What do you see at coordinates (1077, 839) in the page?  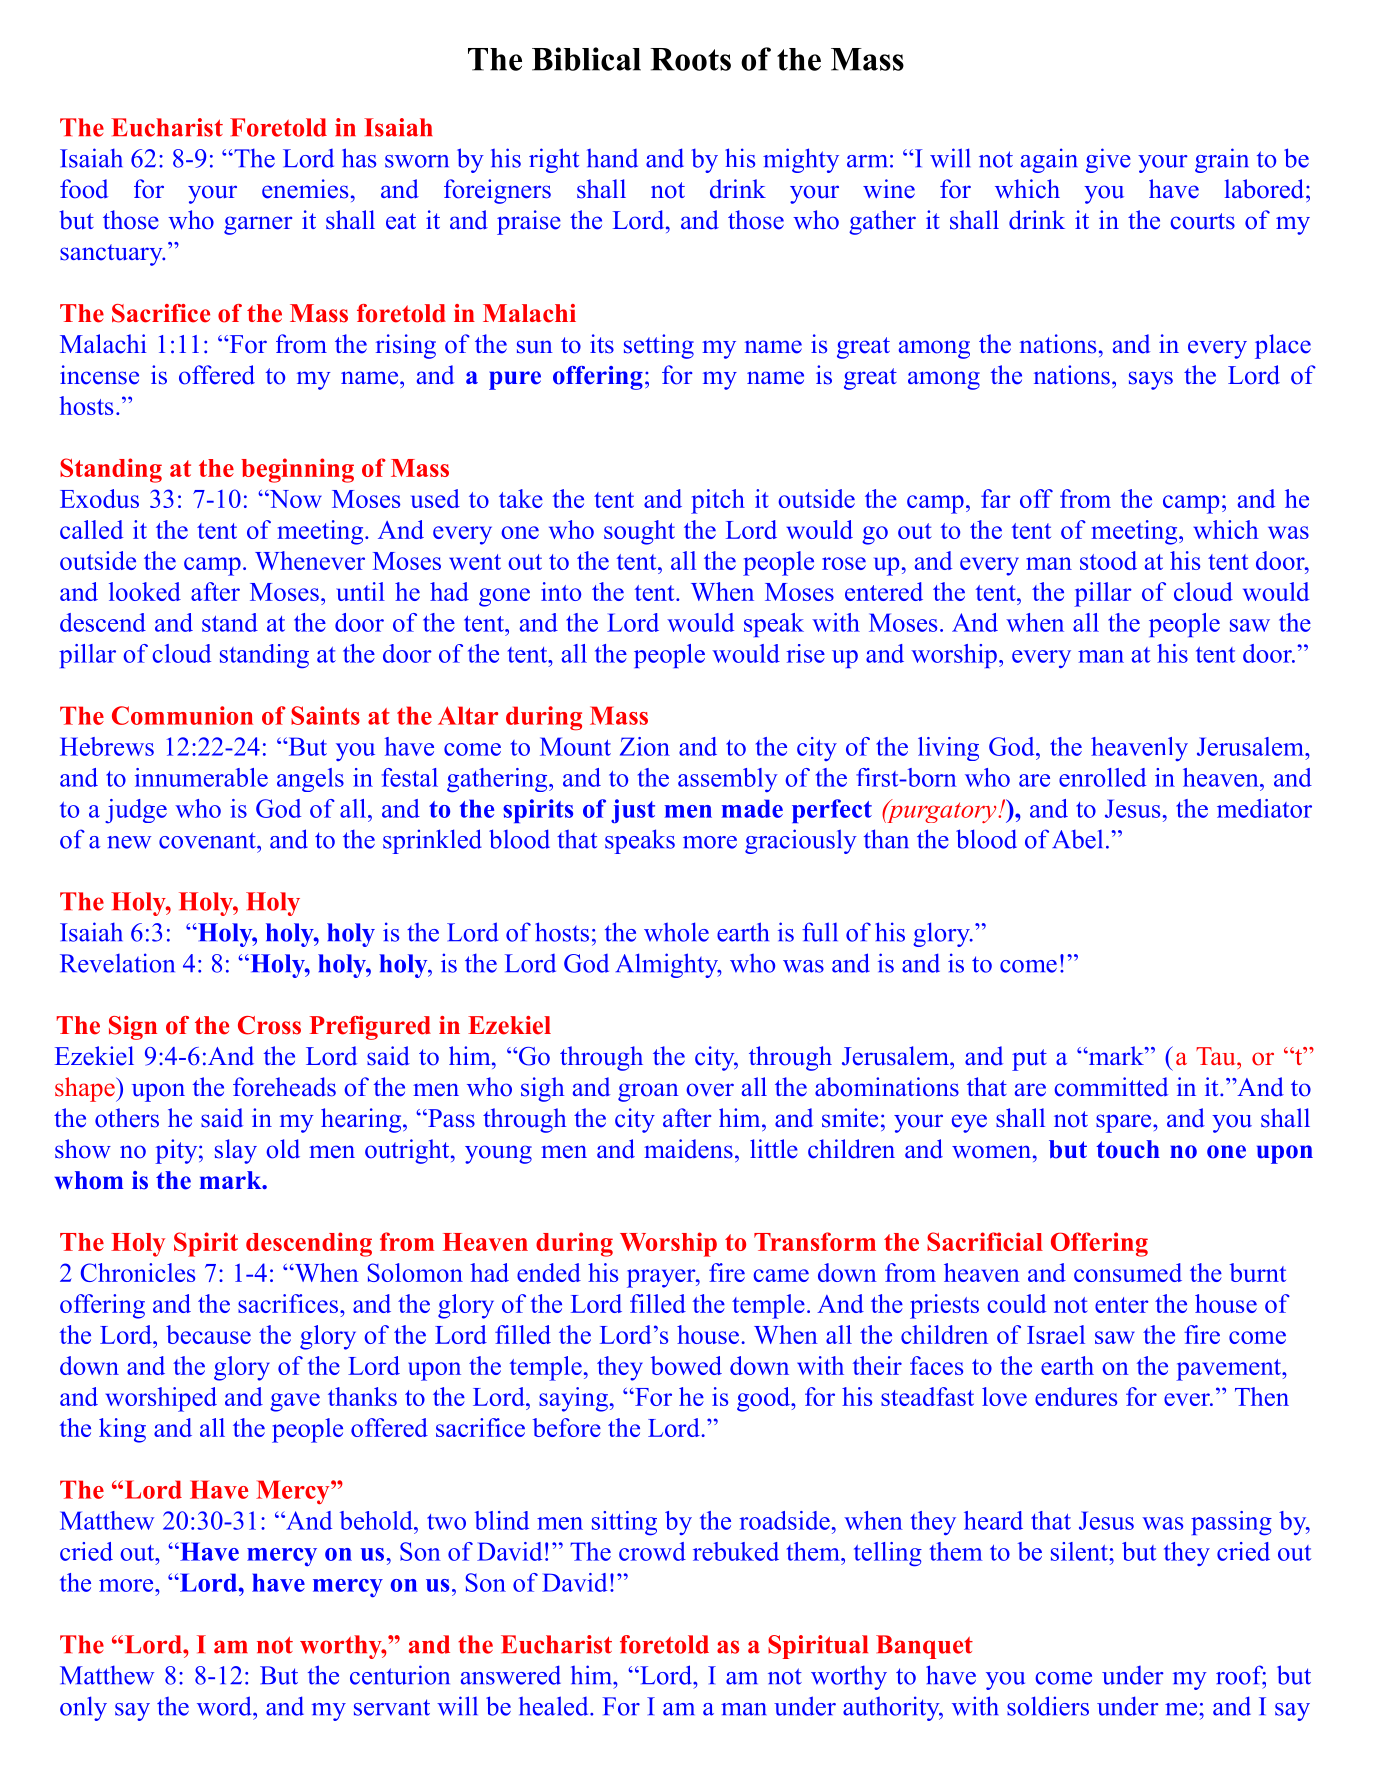 I see `Abel` at bounding box center [1077, 839].
